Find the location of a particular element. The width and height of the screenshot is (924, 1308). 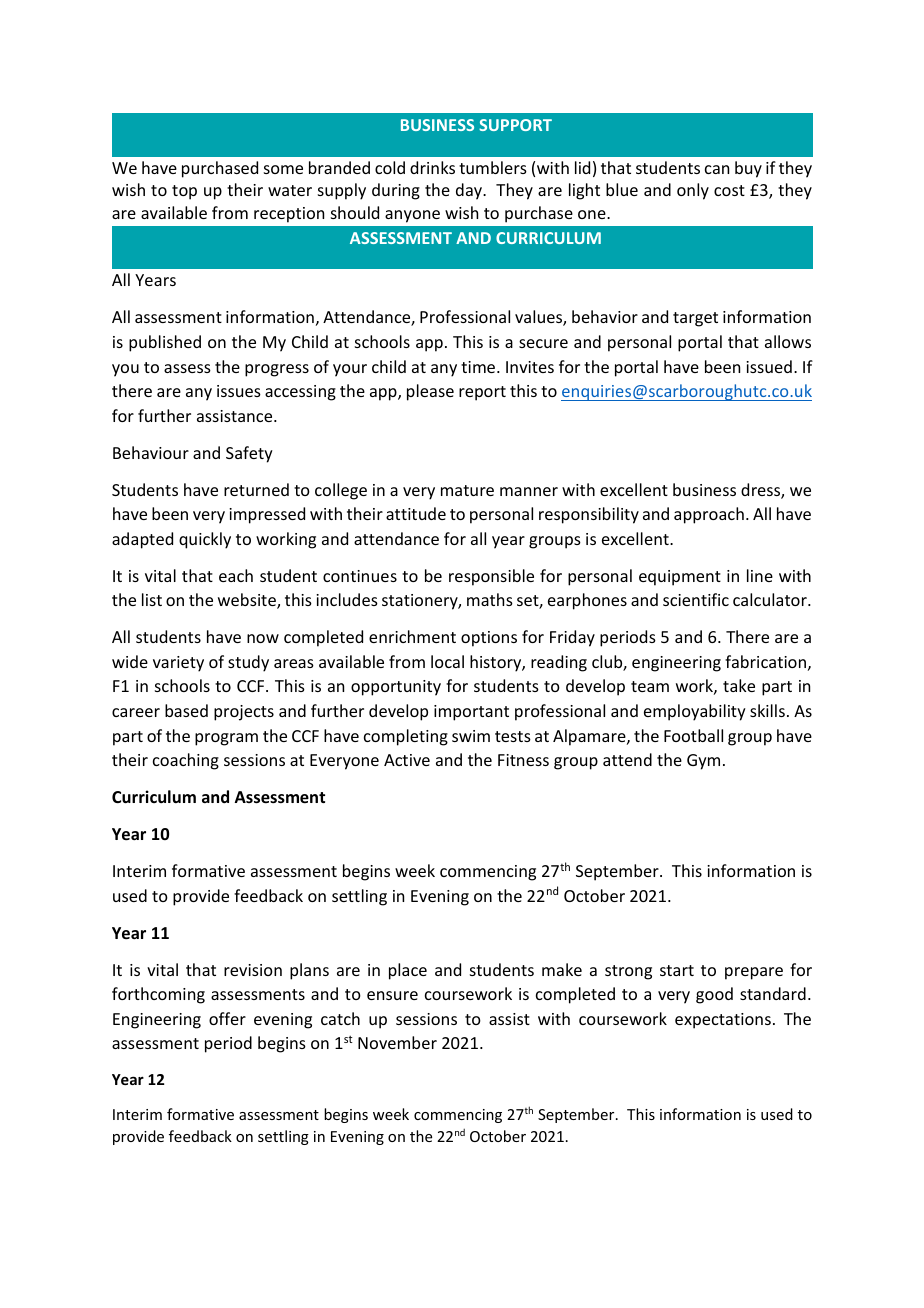

Football is located at coordinates (693, 735).
